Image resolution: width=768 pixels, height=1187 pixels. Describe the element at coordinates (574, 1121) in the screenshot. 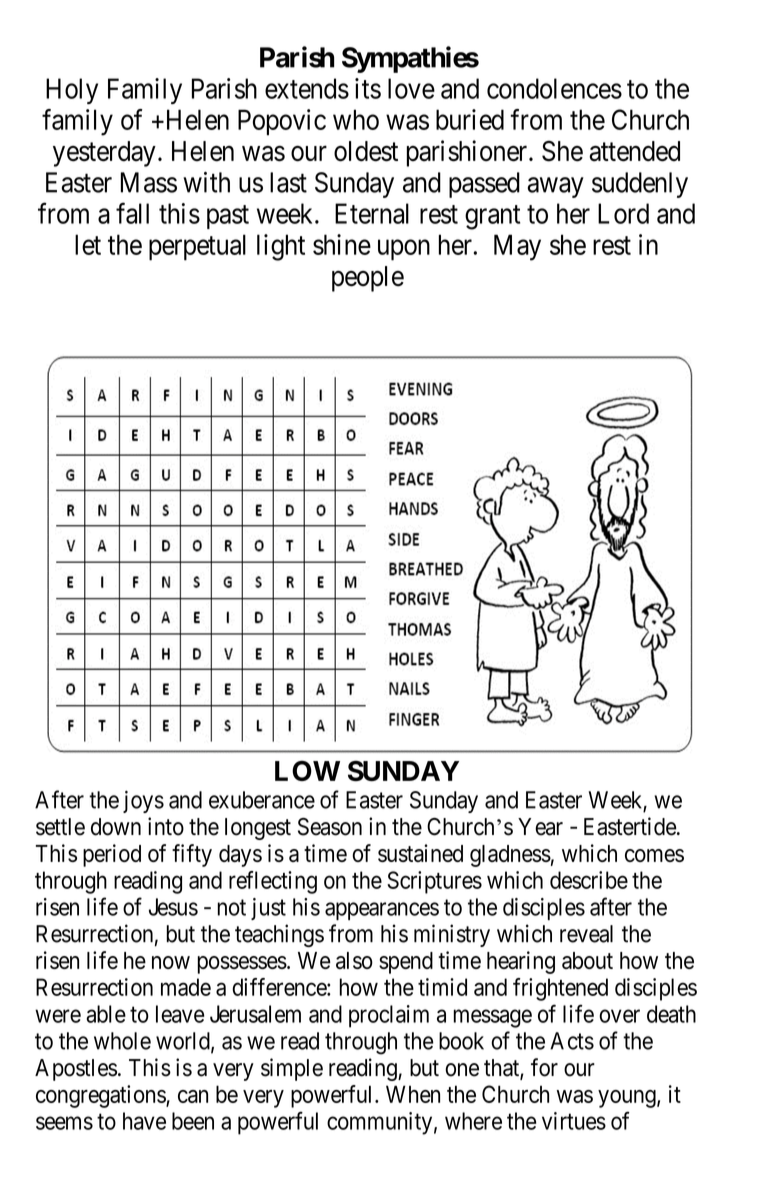

I see `virtues` at that location.
